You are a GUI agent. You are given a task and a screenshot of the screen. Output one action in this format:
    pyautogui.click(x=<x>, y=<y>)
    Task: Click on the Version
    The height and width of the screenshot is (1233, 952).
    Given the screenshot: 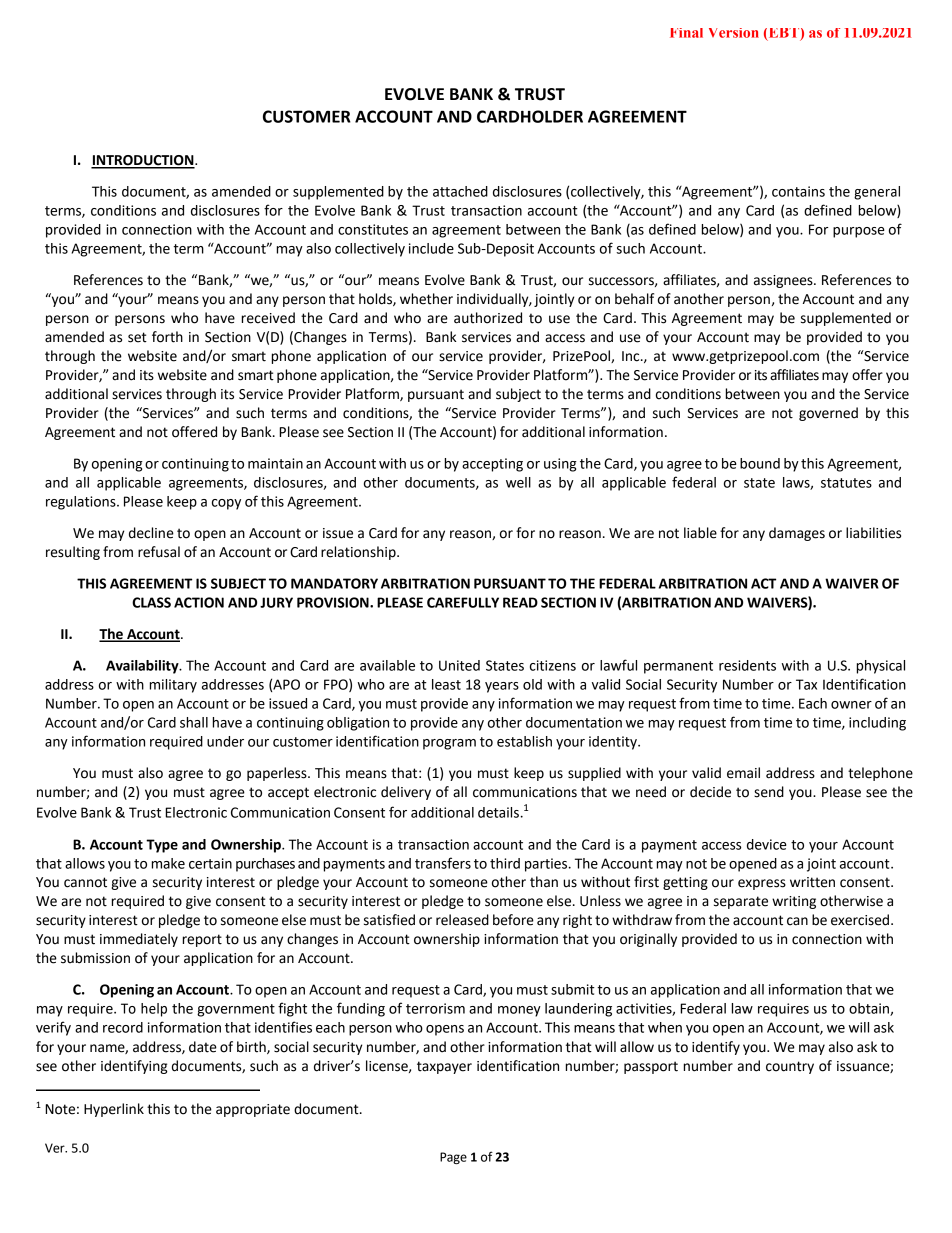 What is the action you would take?
    pyautogui.click(x=734, y=33)
